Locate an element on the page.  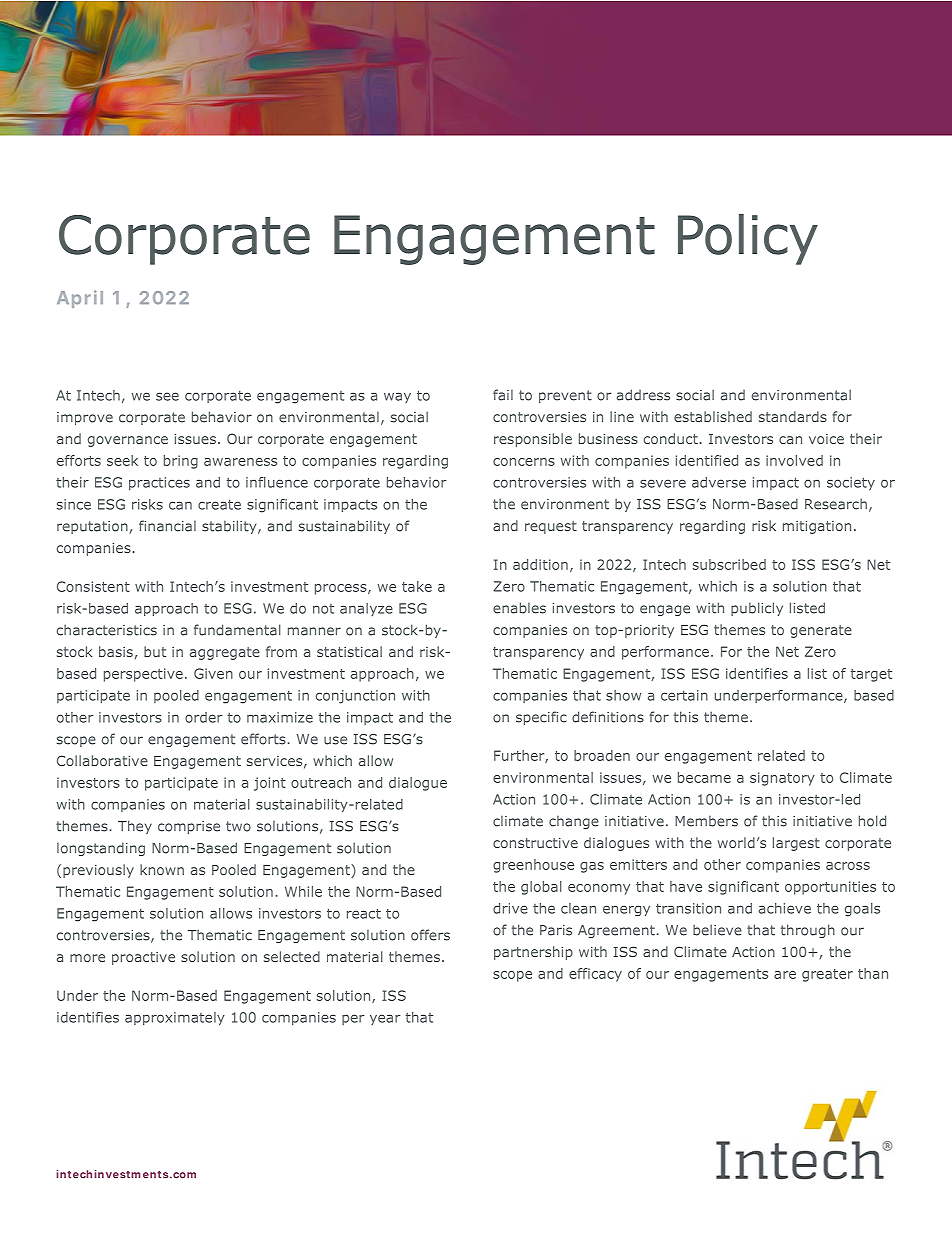
mitigation is located at coordinates (817, 527).
